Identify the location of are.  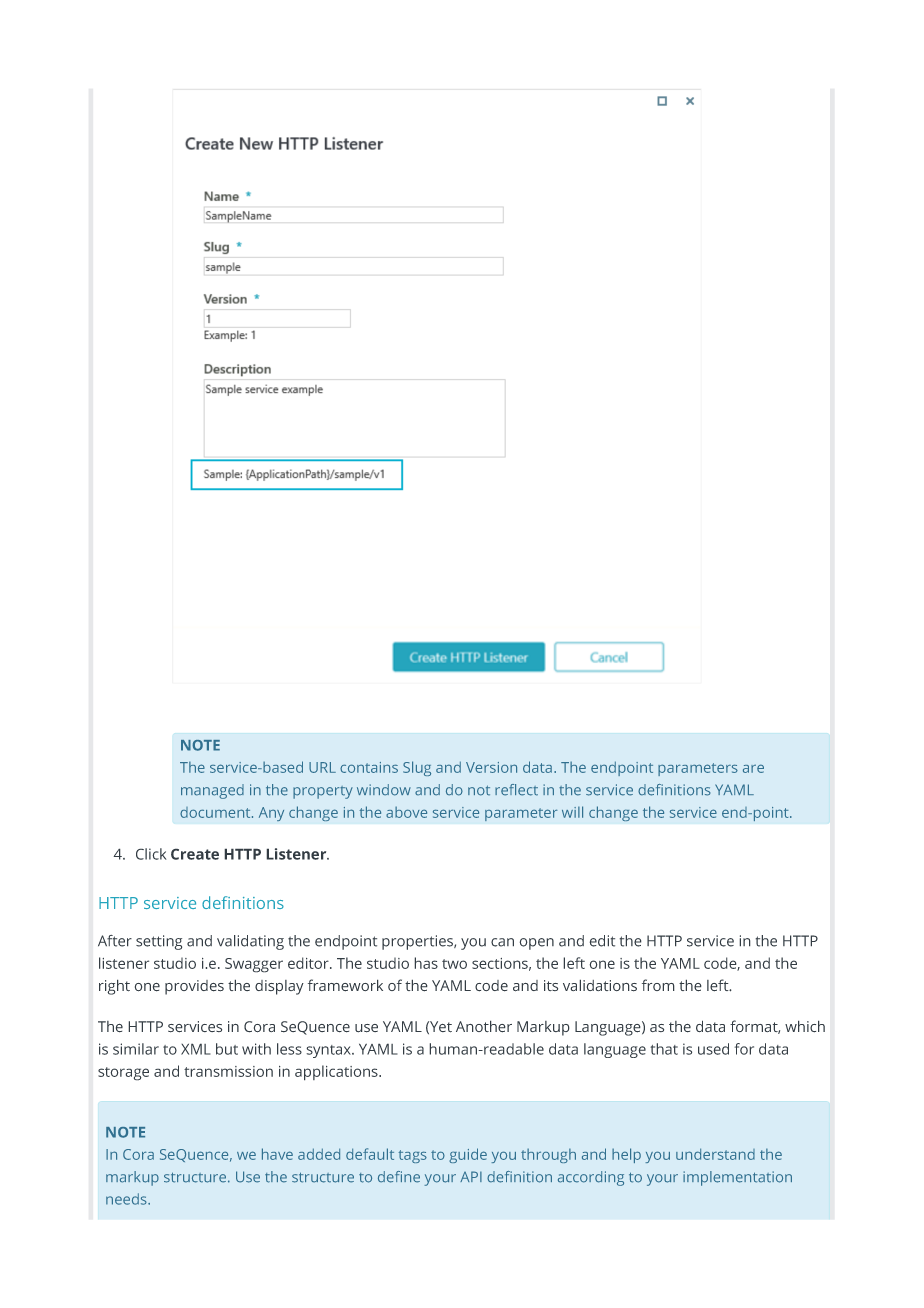
(753, 768).
